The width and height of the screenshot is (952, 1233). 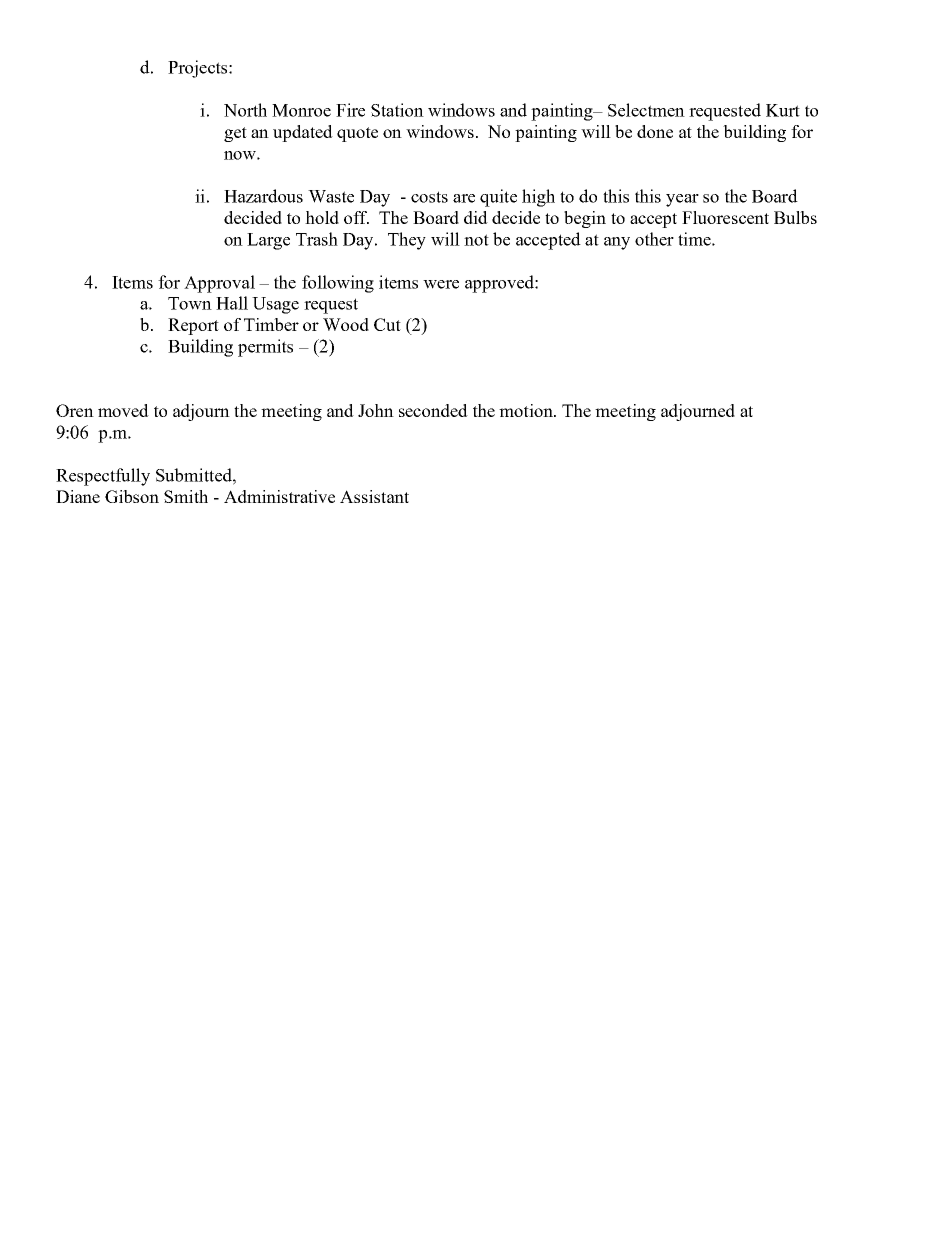 What do you see at coordinates (527, 410) in the screenshot?
I see `motion` at bounding box center [527, 410].
